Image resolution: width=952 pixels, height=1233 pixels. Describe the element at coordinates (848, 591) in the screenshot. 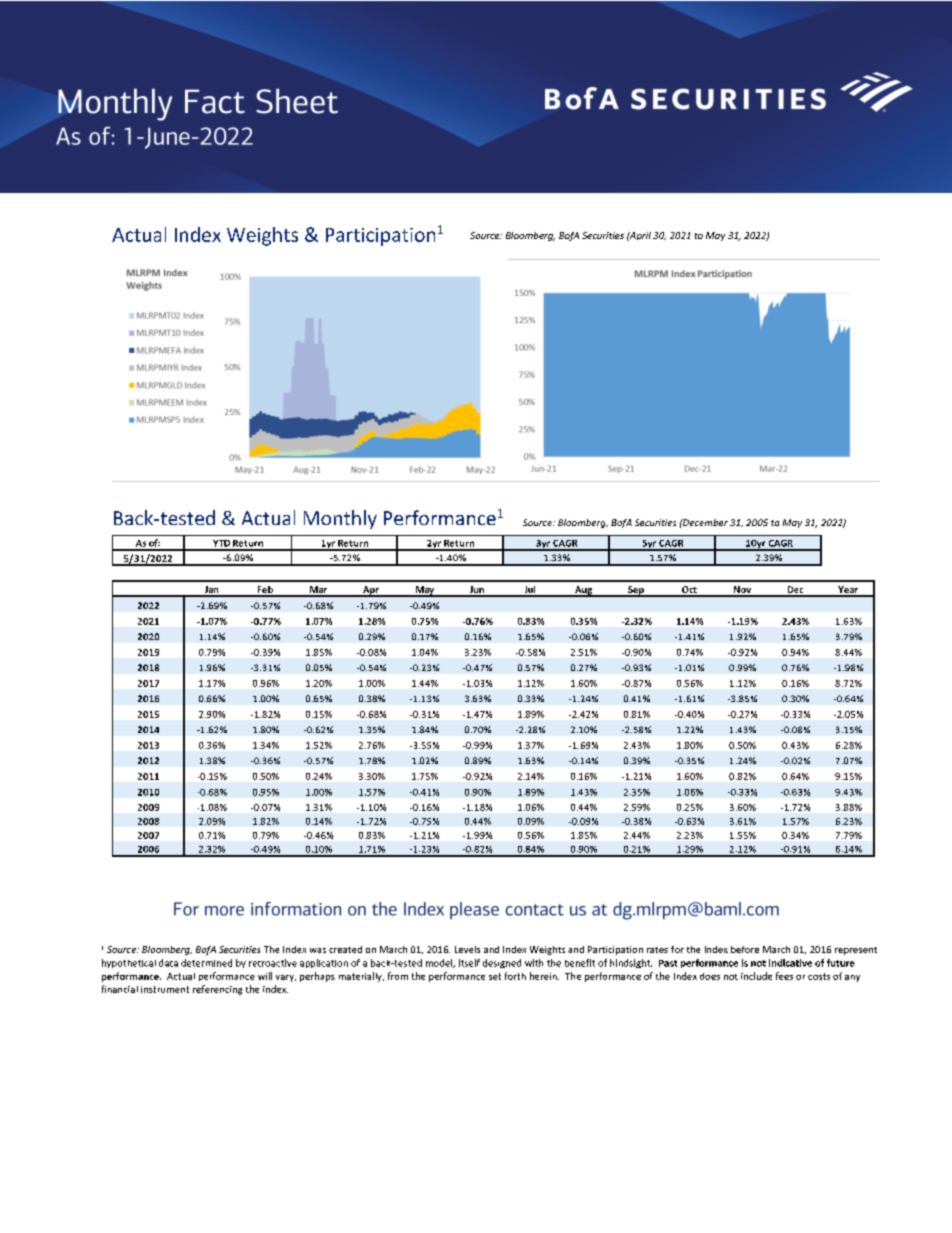

I see `Year` at that location.
